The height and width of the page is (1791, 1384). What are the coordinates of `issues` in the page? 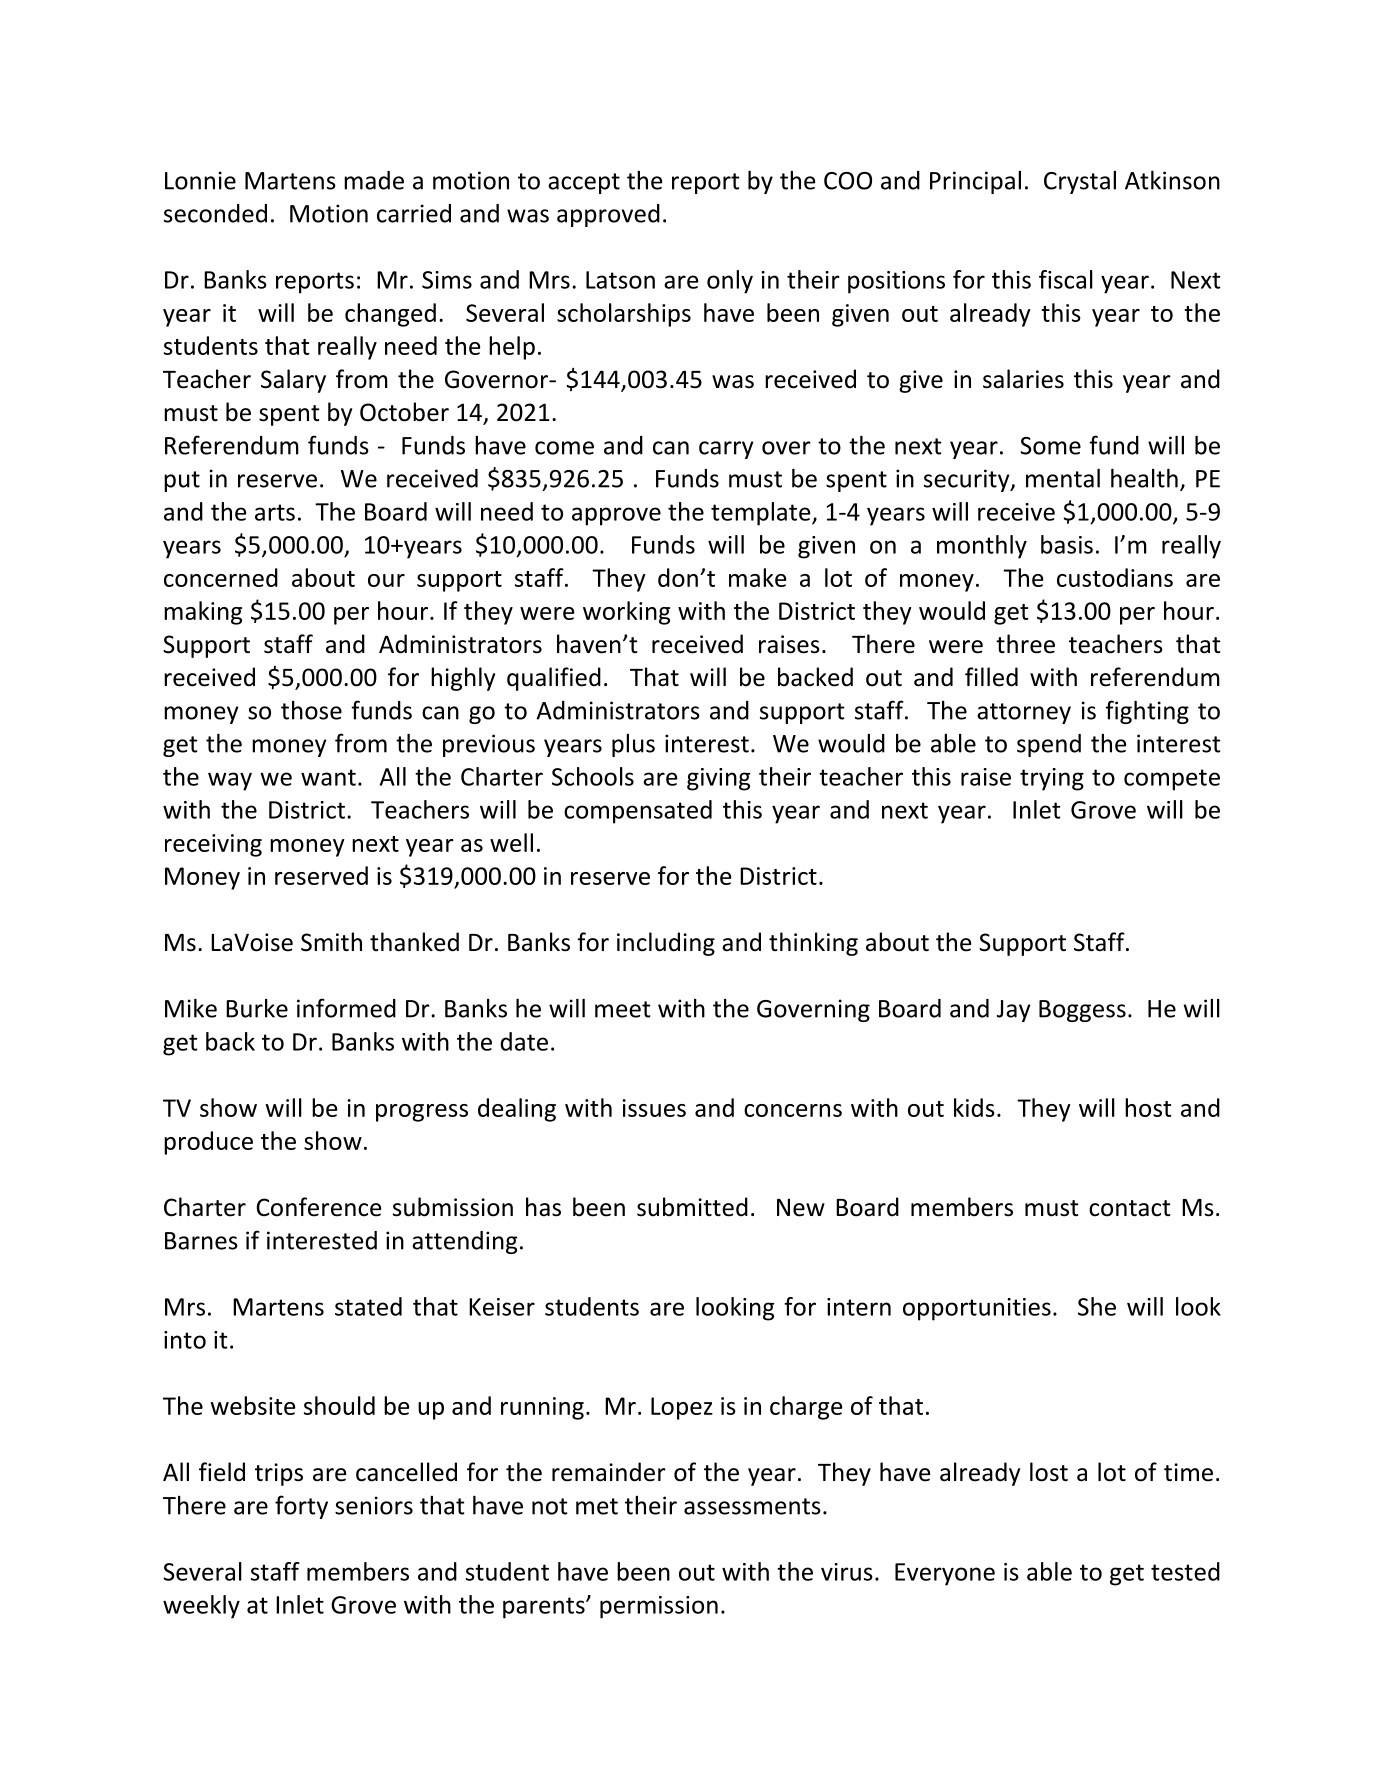 It's located at (654, 1108).
